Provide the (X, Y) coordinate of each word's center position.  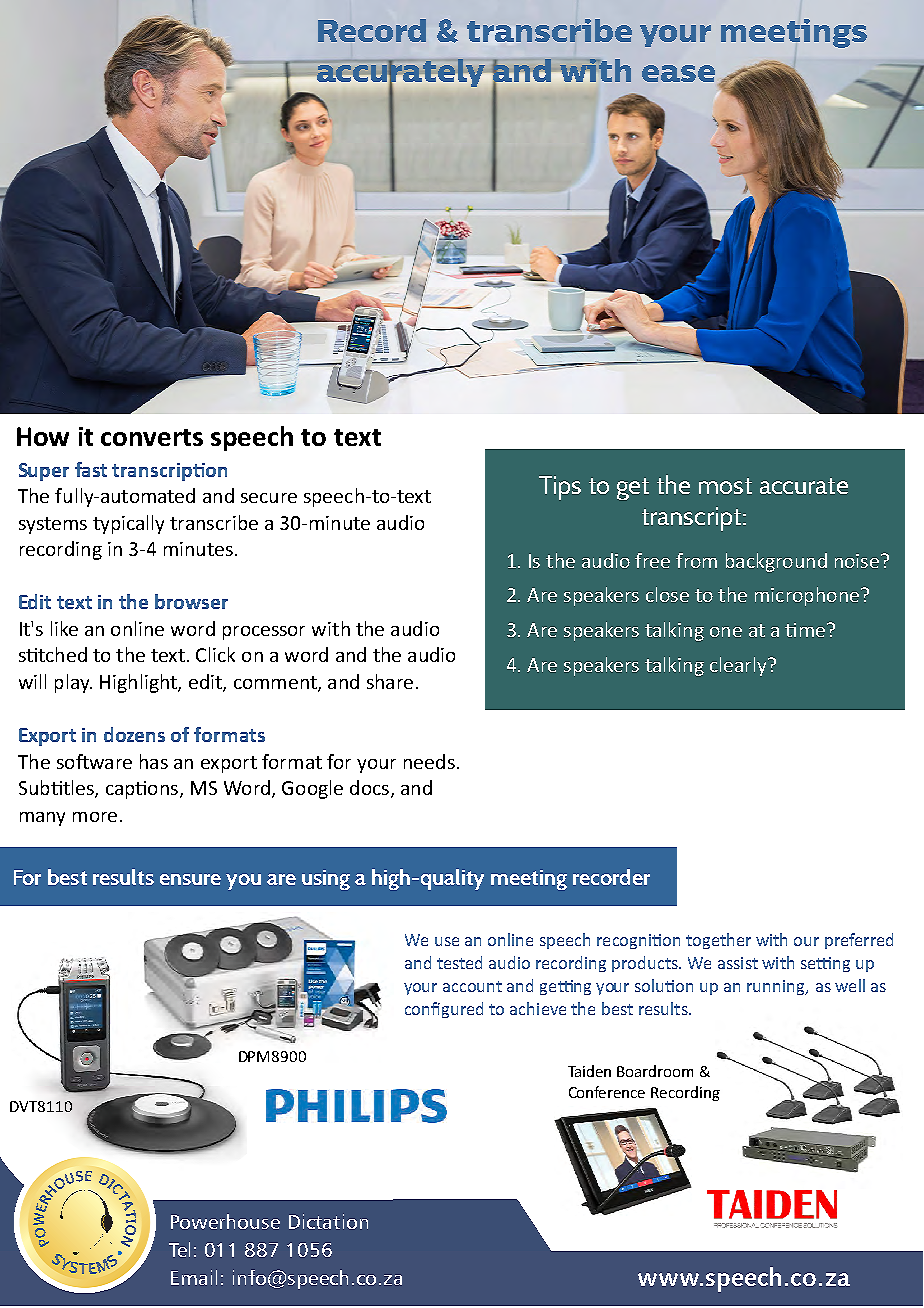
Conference (607, 1092)
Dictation (328, 1221)
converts (152, 437)
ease (678, 73)
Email (194, 1277)
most (725, 486)
